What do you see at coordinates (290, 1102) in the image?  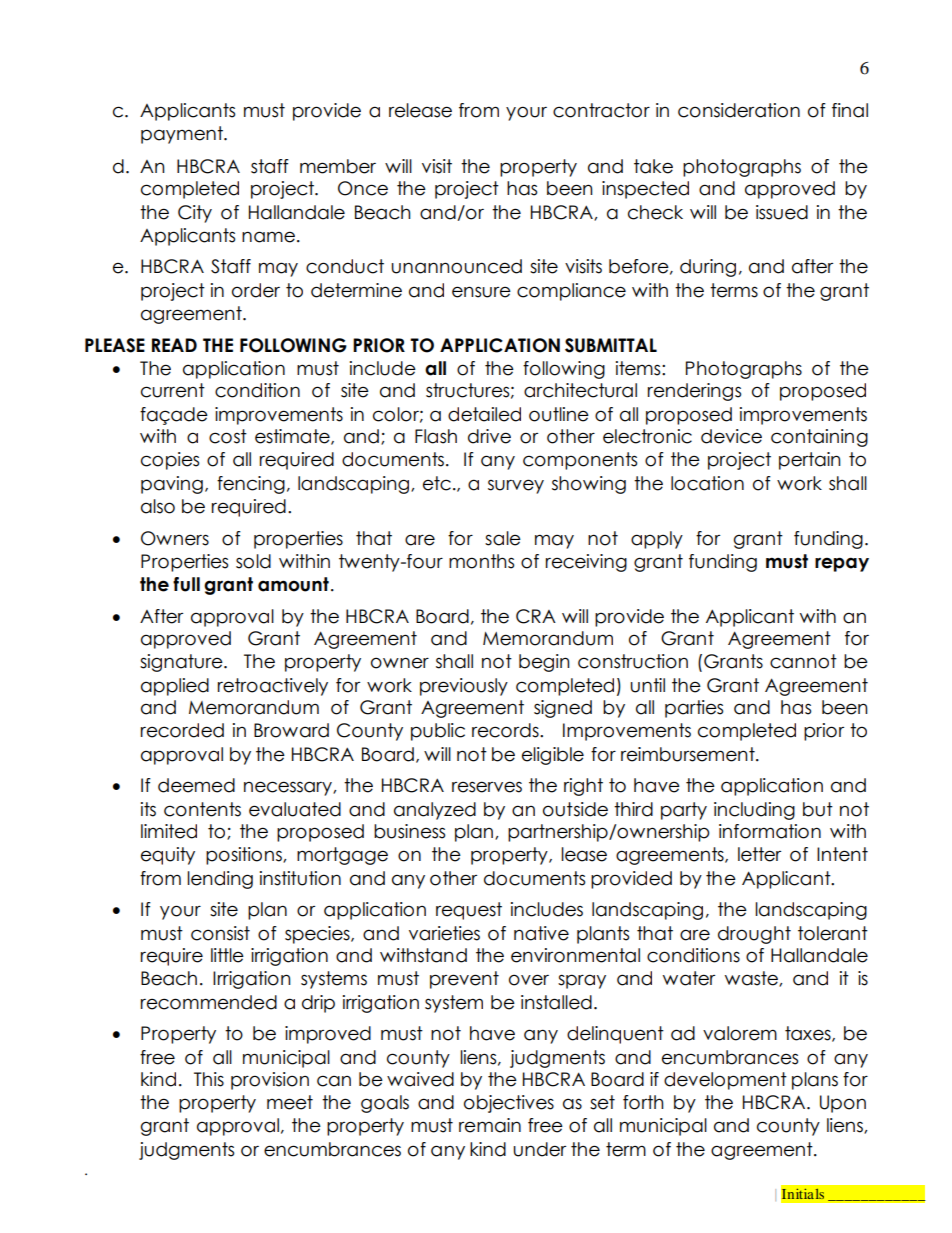 I see `meet` at bounding box center [290, 1102].
